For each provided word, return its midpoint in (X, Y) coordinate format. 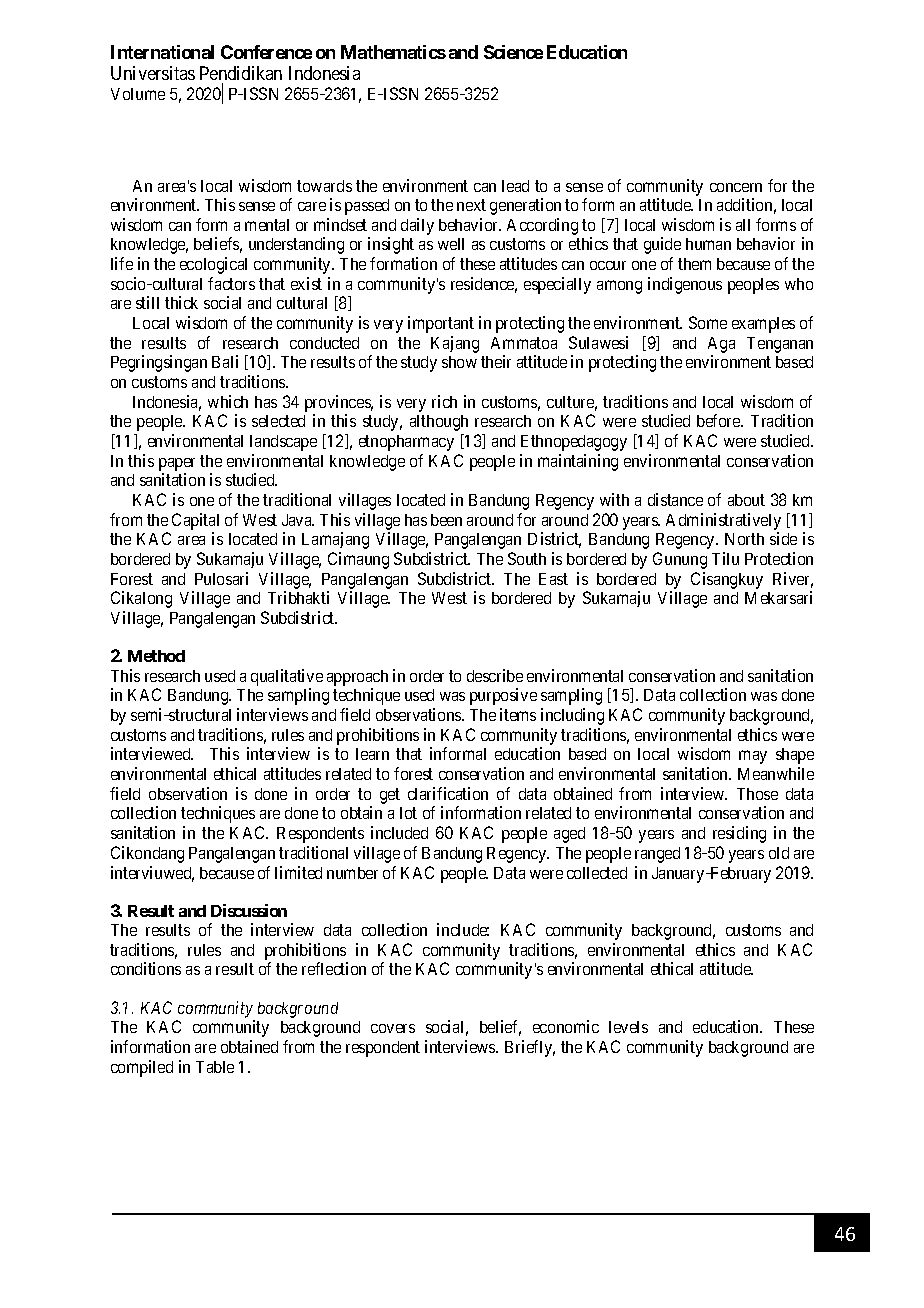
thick (181, 302)
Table (215, 1067)
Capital (195, 521)
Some (708, 322)
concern (736, 187)
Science (513, 52)
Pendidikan (241, 73)
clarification (448, 793)
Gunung (680, 560)
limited (298, 872)
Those (757, 794)
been (446, 520)
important (441, 324)
